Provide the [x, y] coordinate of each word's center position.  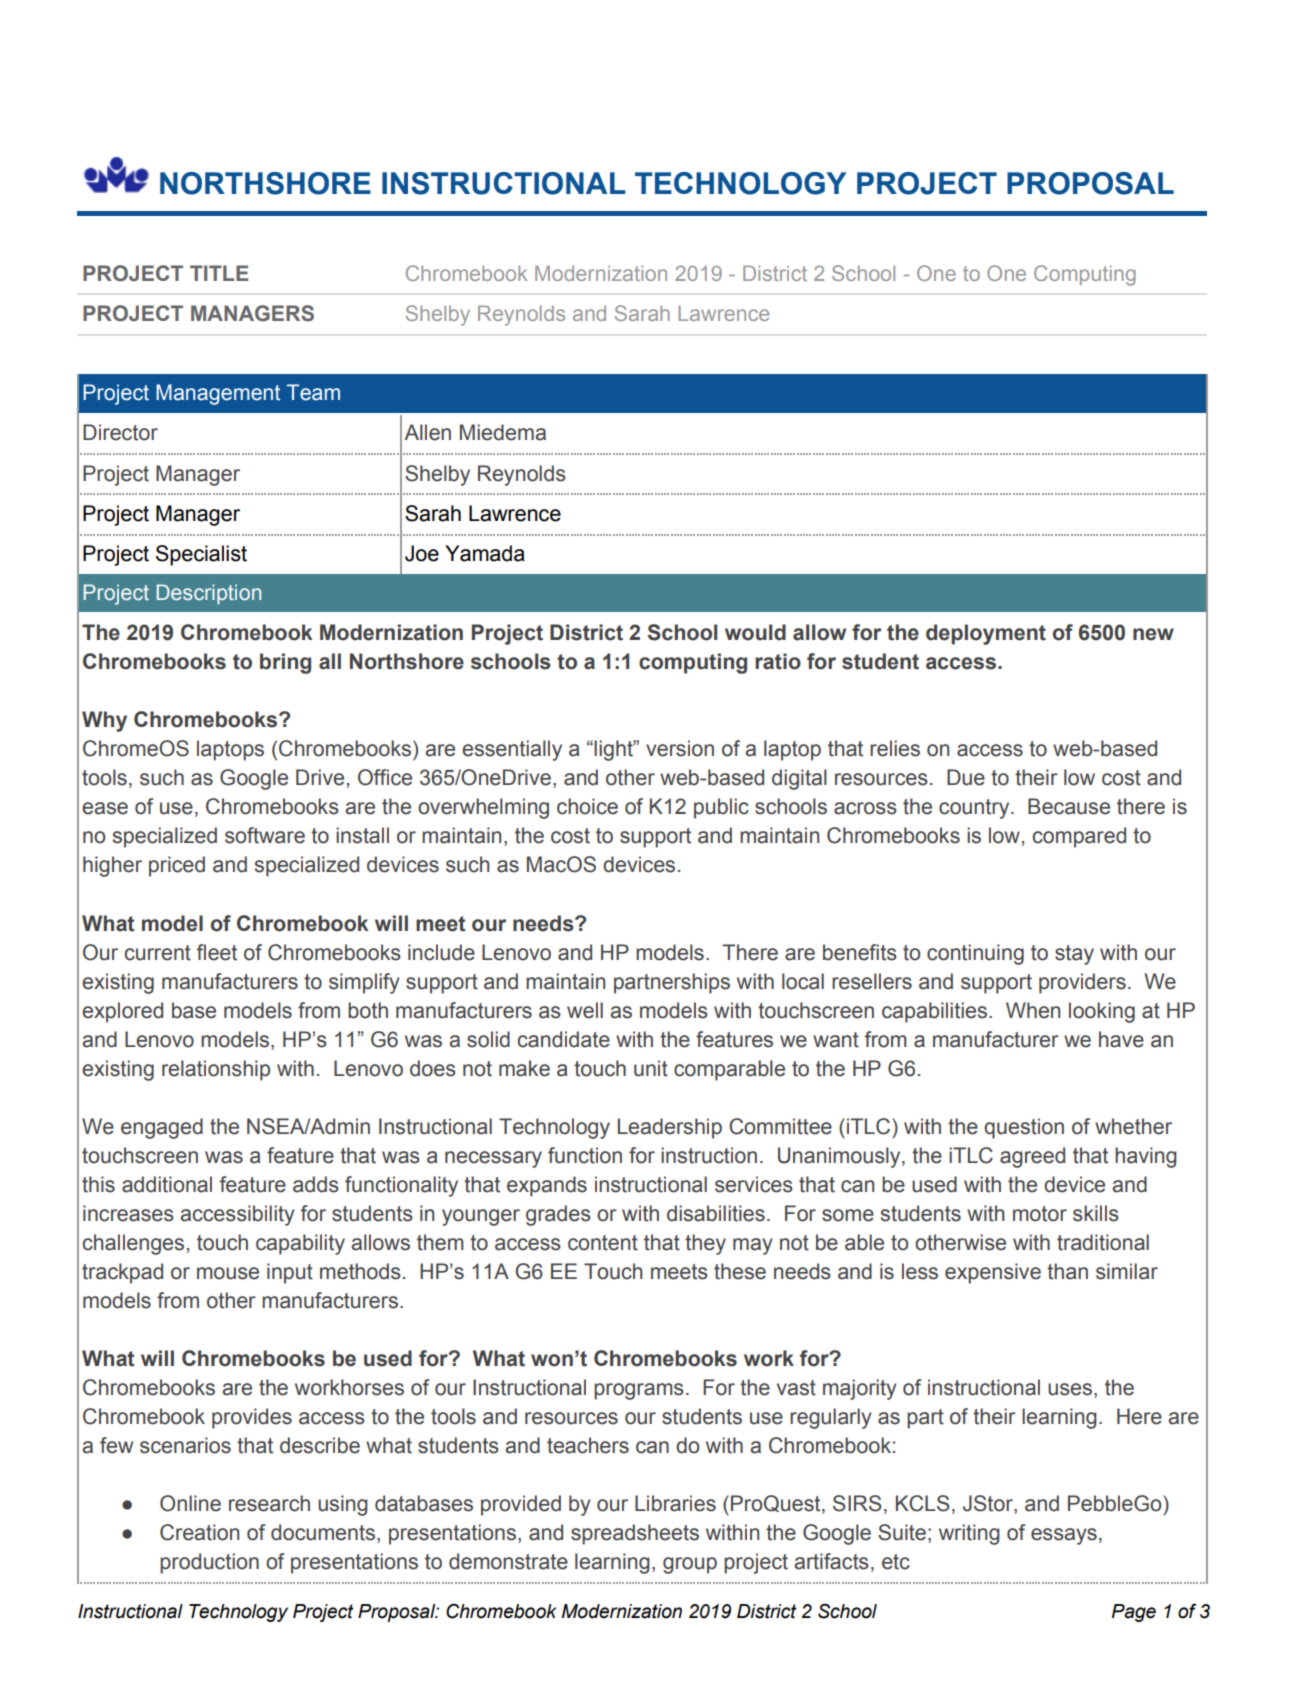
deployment [986, 634]
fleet [217, 952]
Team [313, 392]
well [585, 1010]
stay [1074, 955]
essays [1064, 1536]
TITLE [219, 273]
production [209, 1563]
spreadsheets [635, 1534]
